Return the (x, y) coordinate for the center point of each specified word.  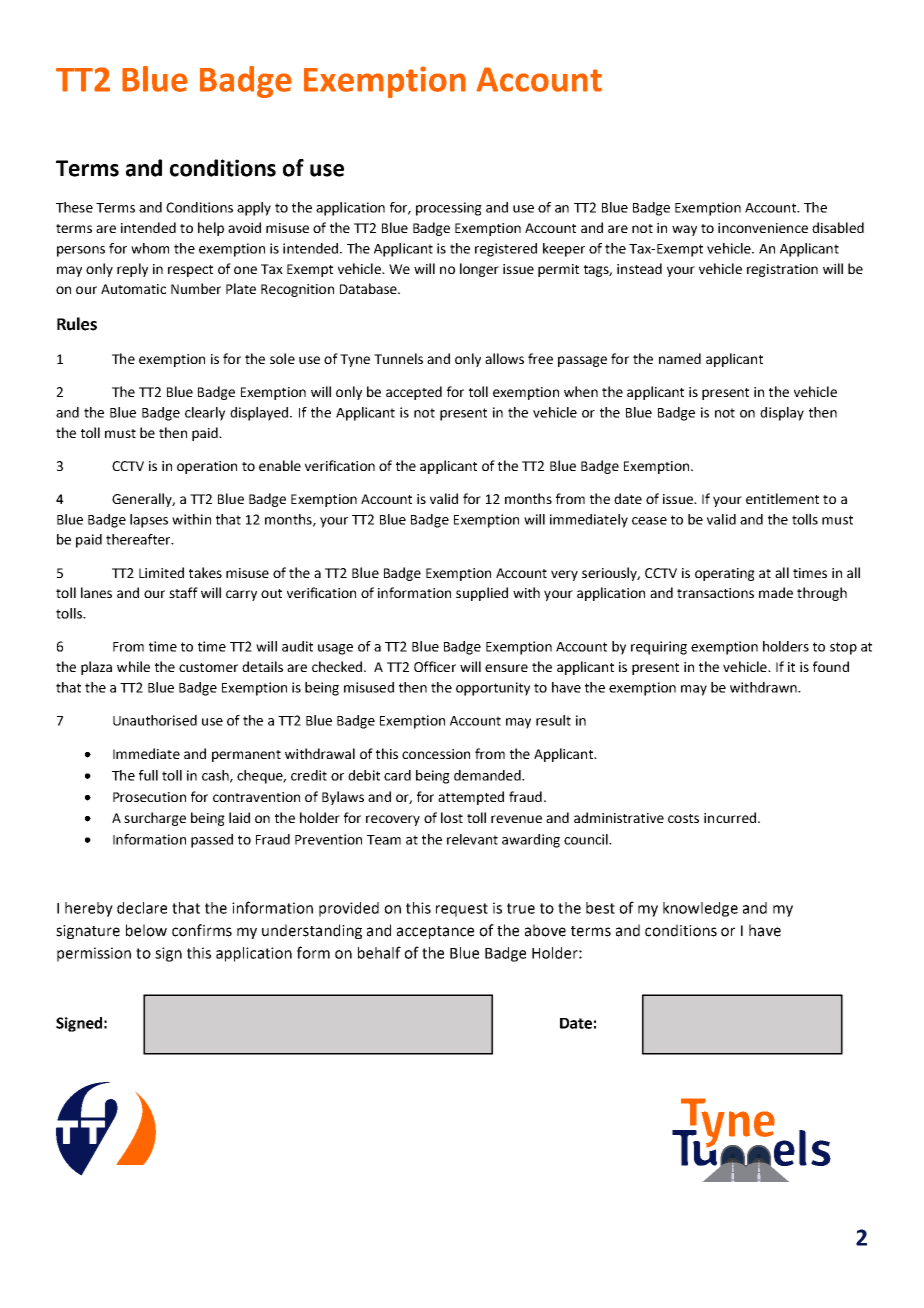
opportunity (493, 689)
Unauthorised (155, 720)
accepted (414, 393)
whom (150, 248)
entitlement (782, 498)
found (831, 666)
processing (449, 209)
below (146, 930)
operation (207, 467)
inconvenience (763, 228)
